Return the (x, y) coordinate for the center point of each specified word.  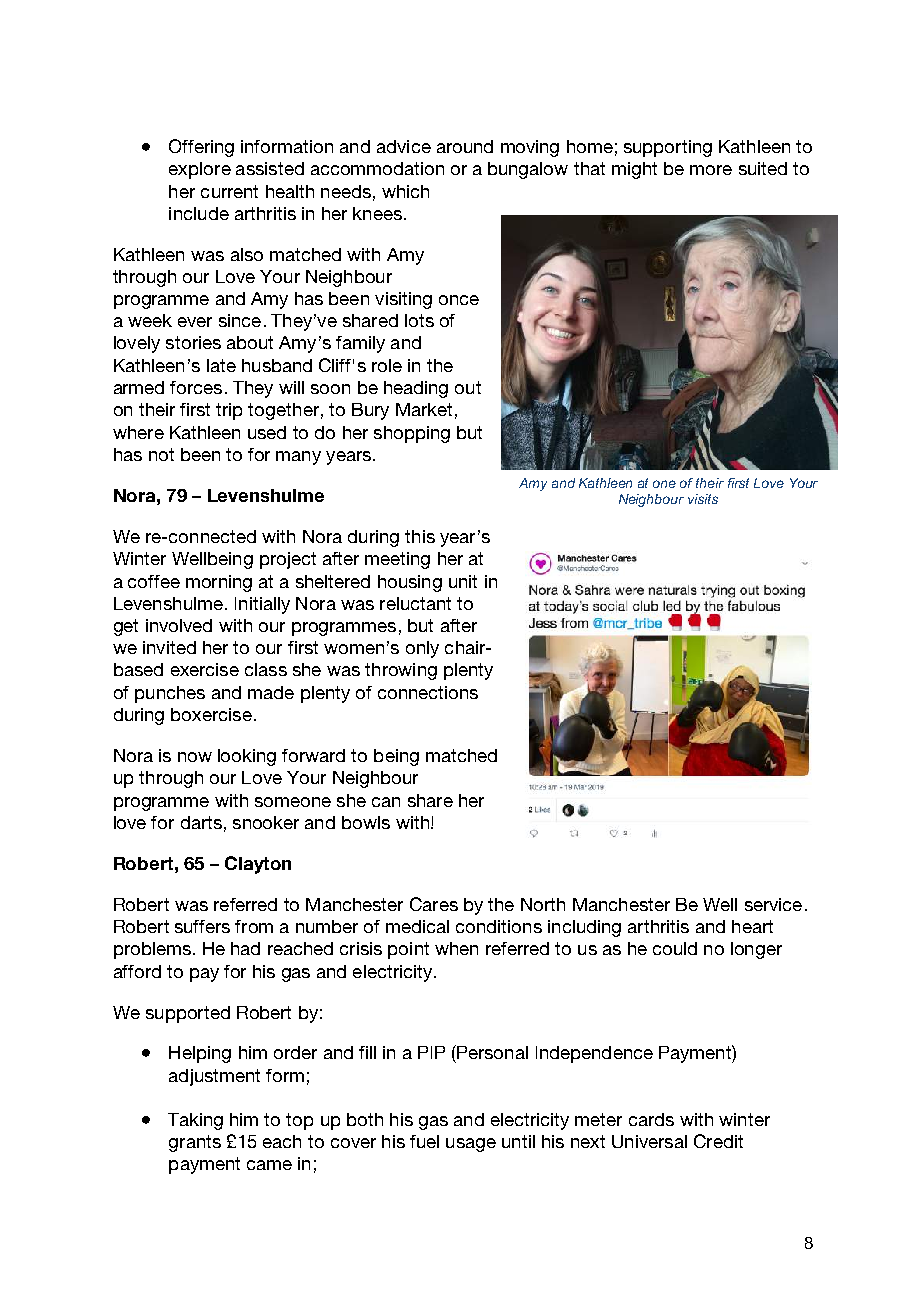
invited (169, 647)
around (465, 146)
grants (195, 1143)
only (422, 649)
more (711, 170)
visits (703, 499)
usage (471, 1145)
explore (200, 170)
